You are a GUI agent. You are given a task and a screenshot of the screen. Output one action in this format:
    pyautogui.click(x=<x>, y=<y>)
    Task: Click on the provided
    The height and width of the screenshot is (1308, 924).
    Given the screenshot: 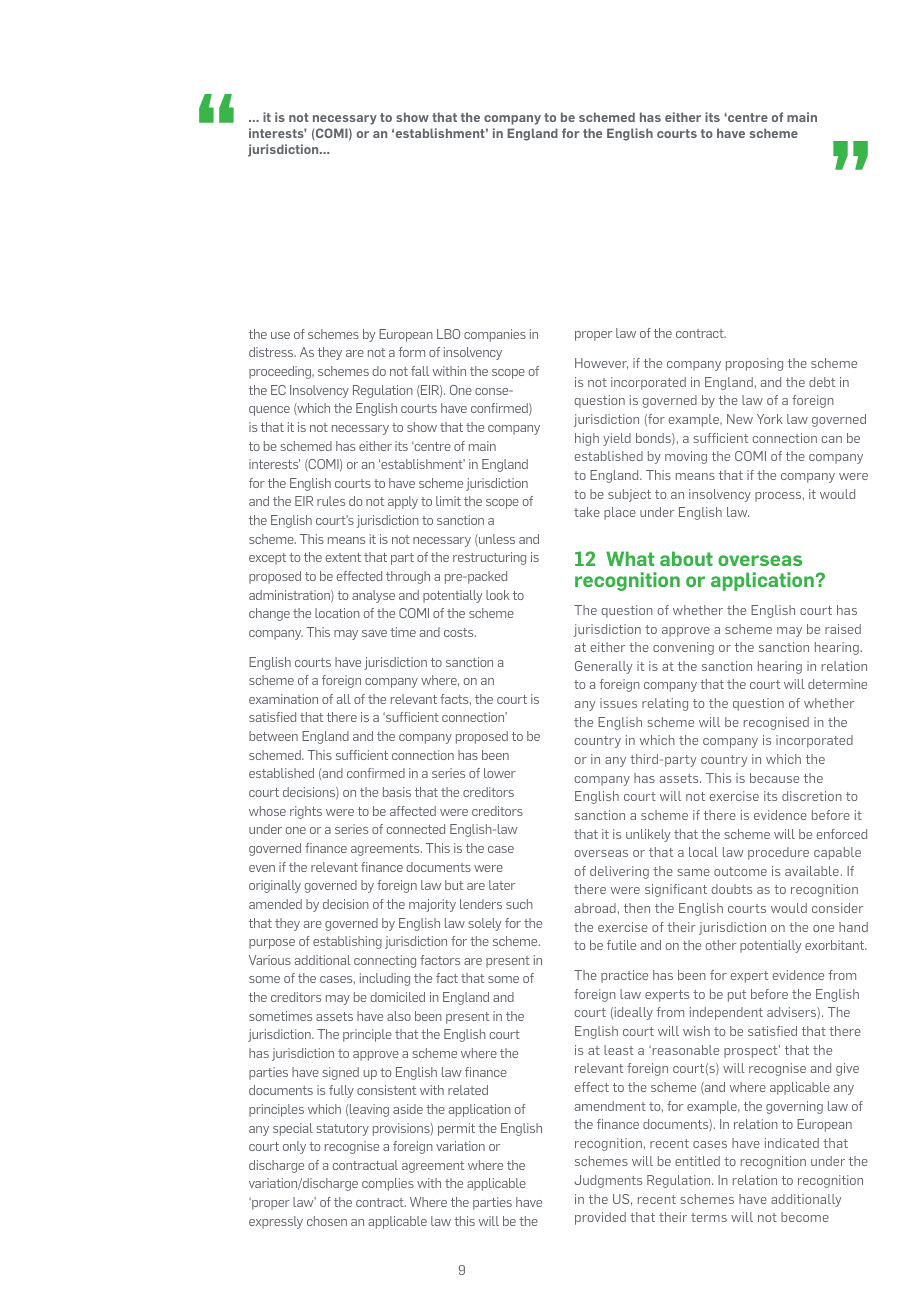 What is the action you would take?
    pyautogui.click(x=600, y=1218)
